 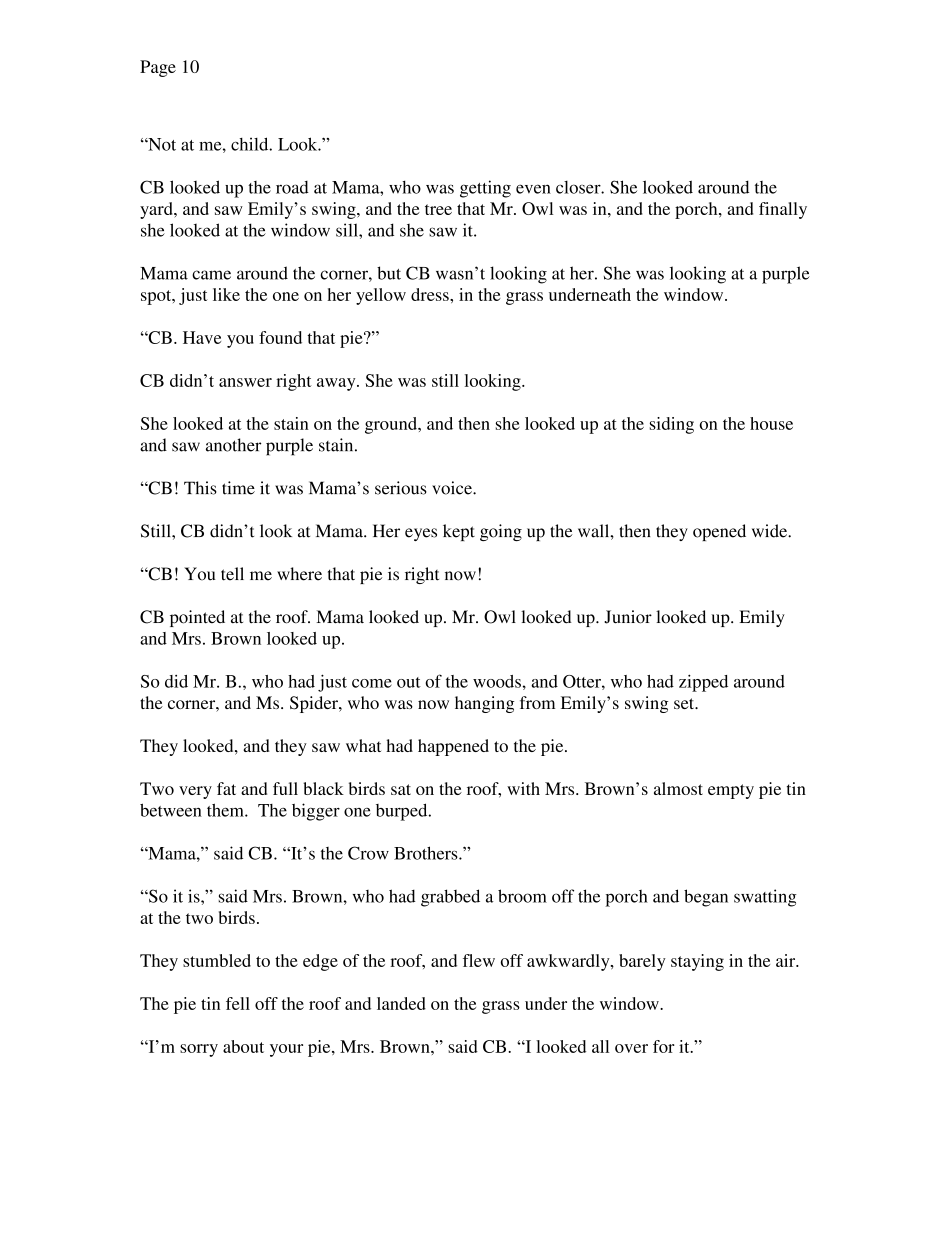 I want to click on hanging, so click(x=484, y=704).
